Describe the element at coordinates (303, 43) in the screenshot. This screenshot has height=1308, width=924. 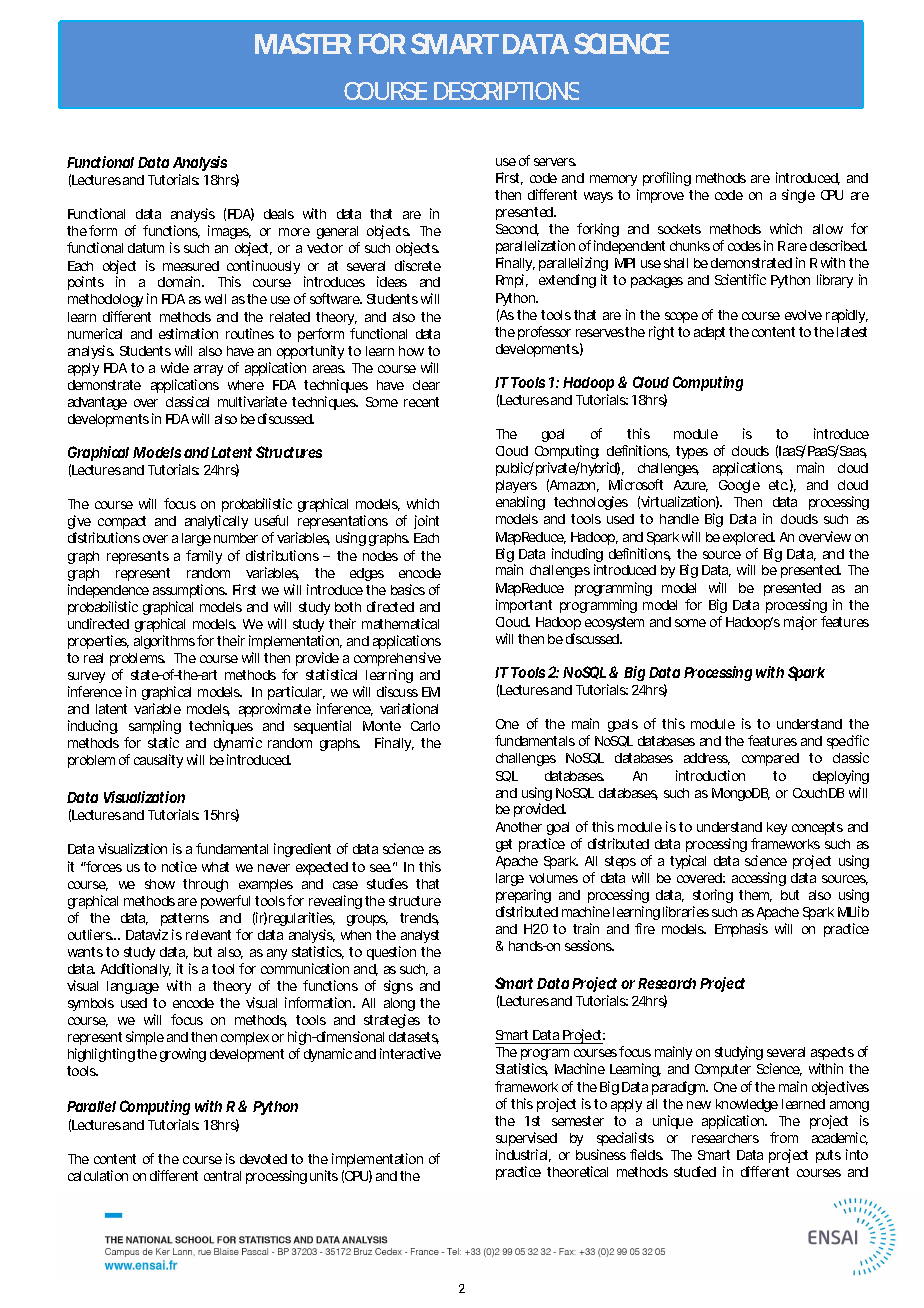
I see `MASTER` at that location.
